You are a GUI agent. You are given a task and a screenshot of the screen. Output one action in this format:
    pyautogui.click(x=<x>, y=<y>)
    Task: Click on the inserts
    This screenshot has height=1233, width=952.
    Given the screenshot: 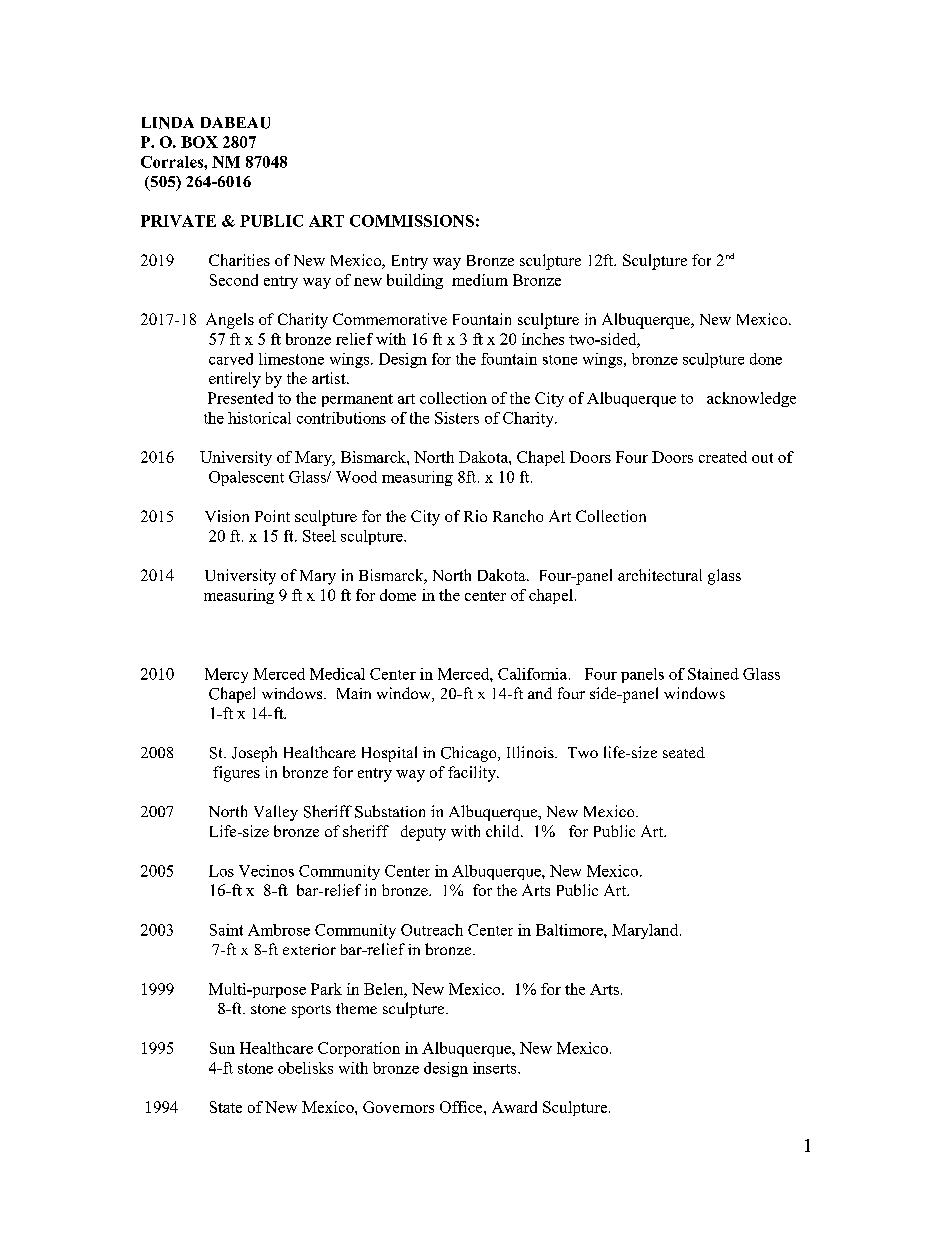 What is the action you would take?
    pyautogui.click(x=496, y=1068)
